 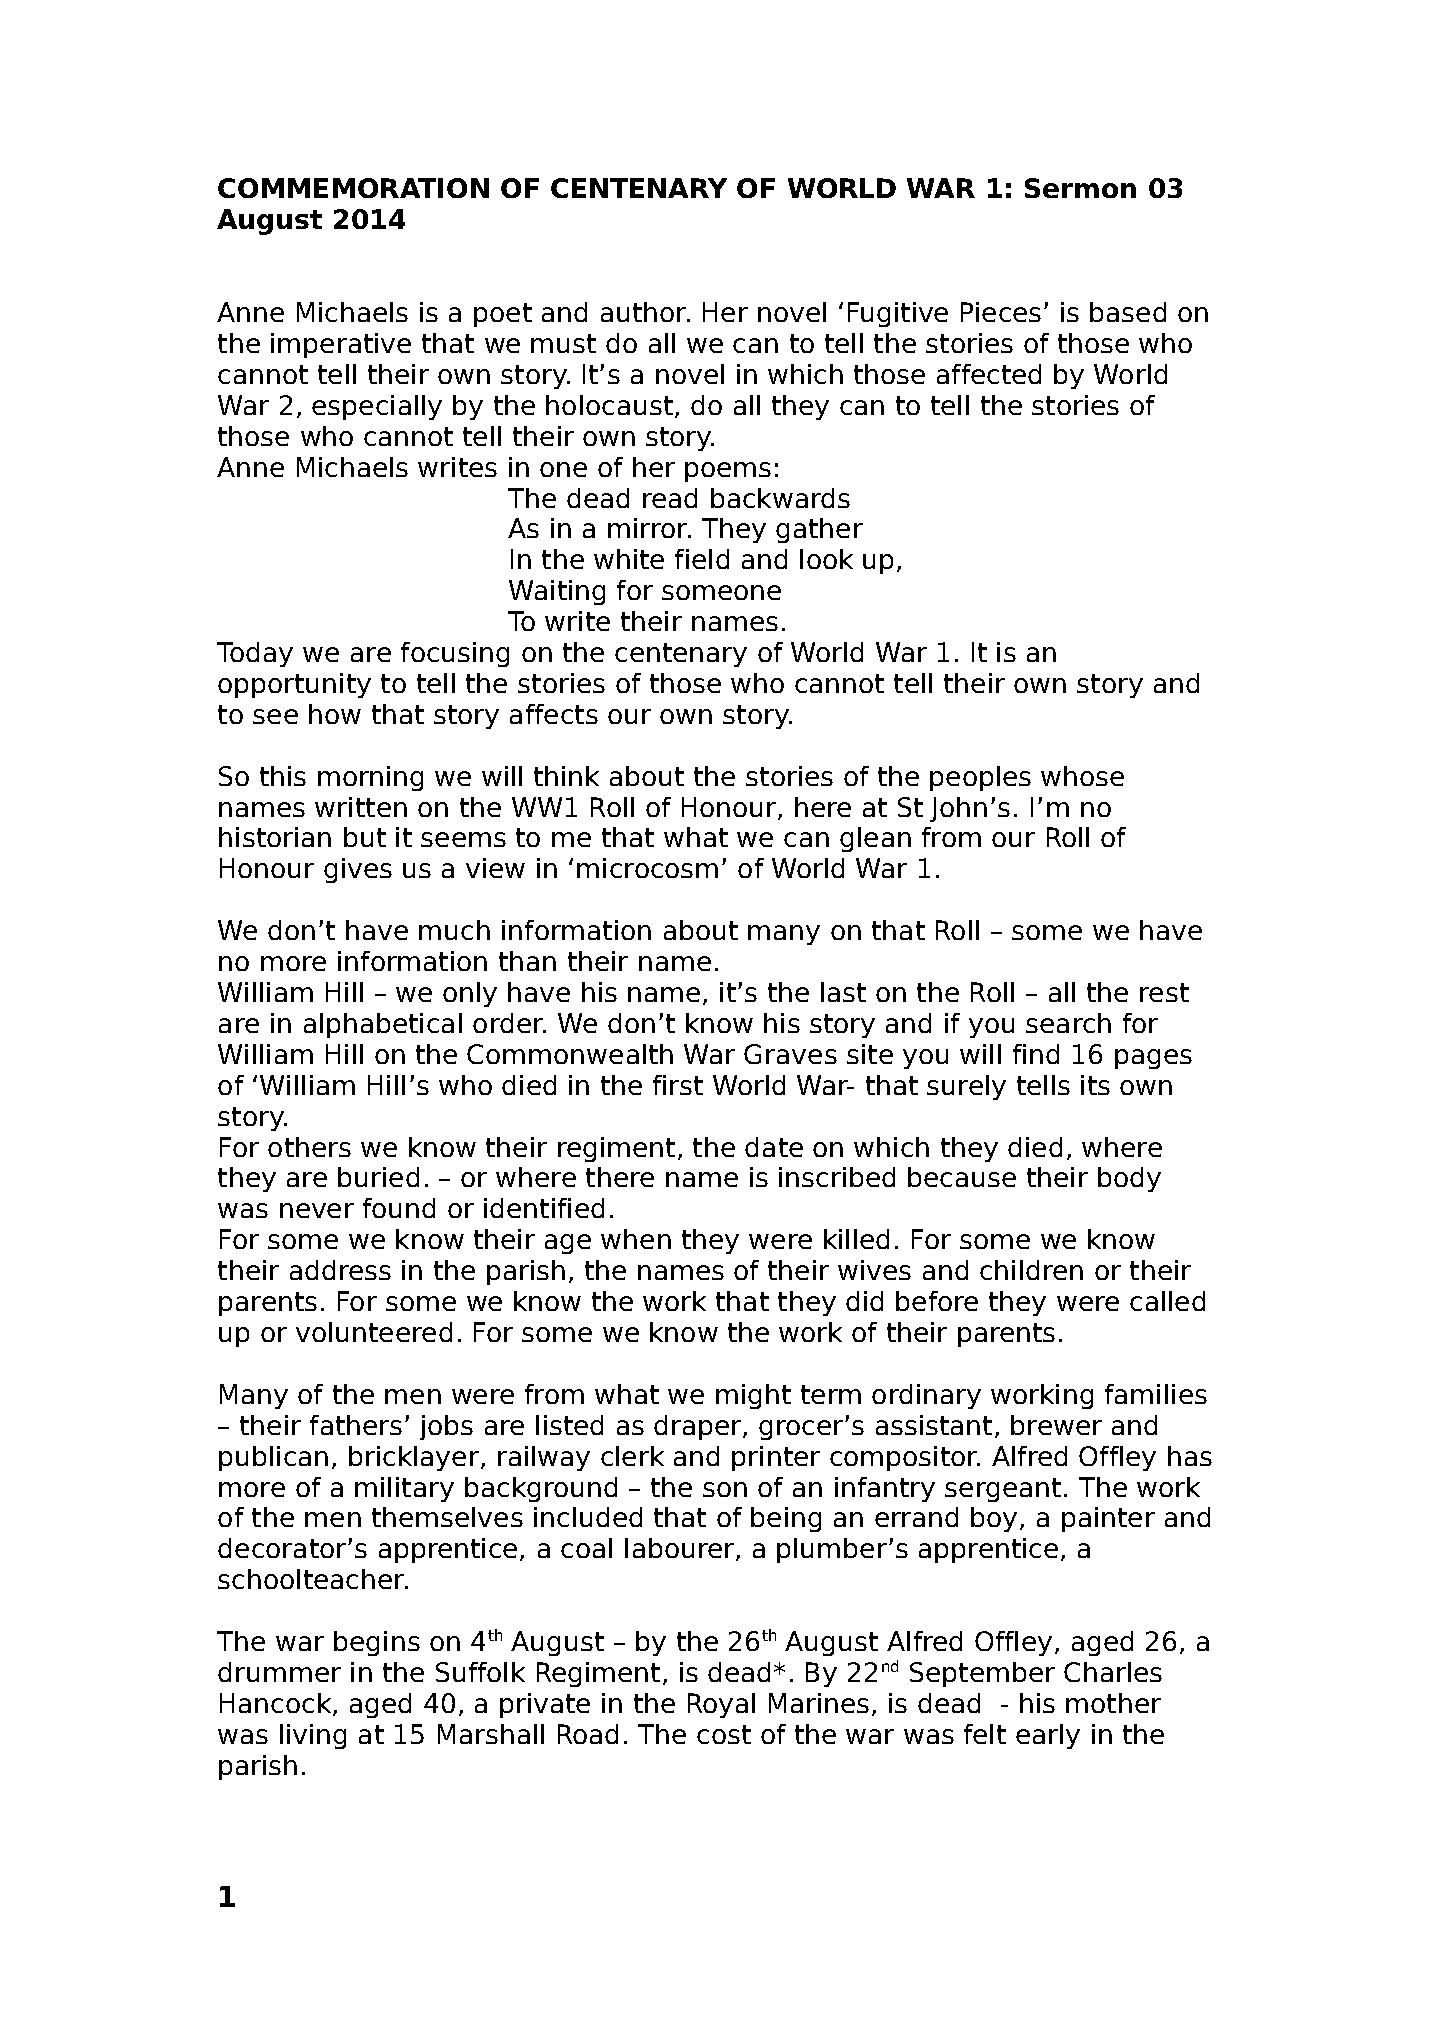 What do you see at coordinates (1129, 1179) in the screenshot?
I see `body` at bounding box center [1129, 1179].
